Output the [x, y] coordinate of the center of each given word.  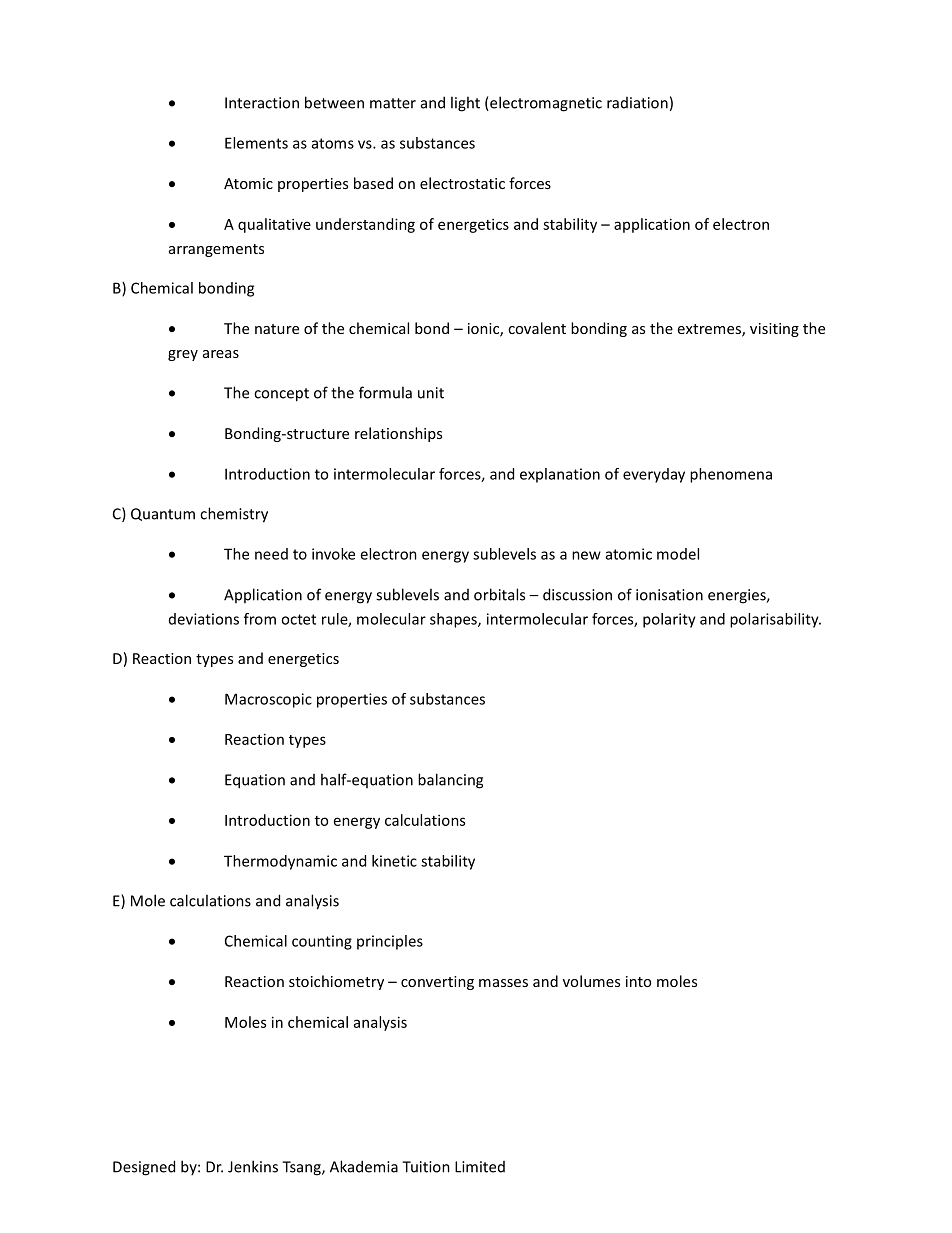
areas [221, 354]
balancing [450, 781]
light [465, 104]
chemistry [234, 515]
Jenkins [253, 1166]
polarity [669, 620]
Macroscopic [268, 700]
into [638, 981]
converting [437, 983]
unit [431, 393]
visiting [774, 330]
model [678, 554]
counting [322, 942]
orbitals [499, 594]
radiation [637, 103]
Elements [256, 143]
